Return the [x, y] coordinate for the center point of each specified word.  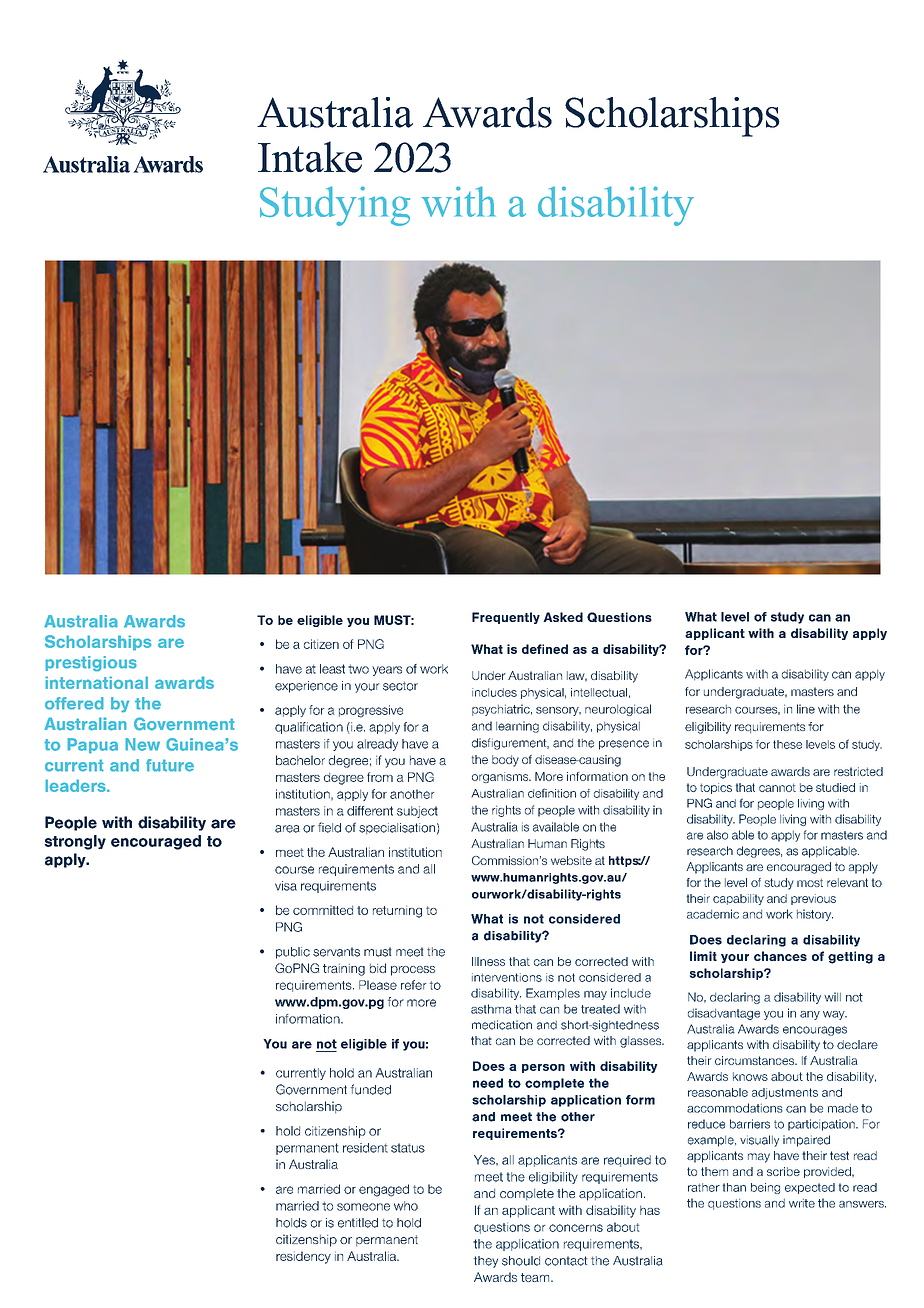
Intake [310, 157]
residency [303, 1257]
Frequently [506, 618]
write [802, 1203]
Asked [563, 617]
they [486, 1262]
